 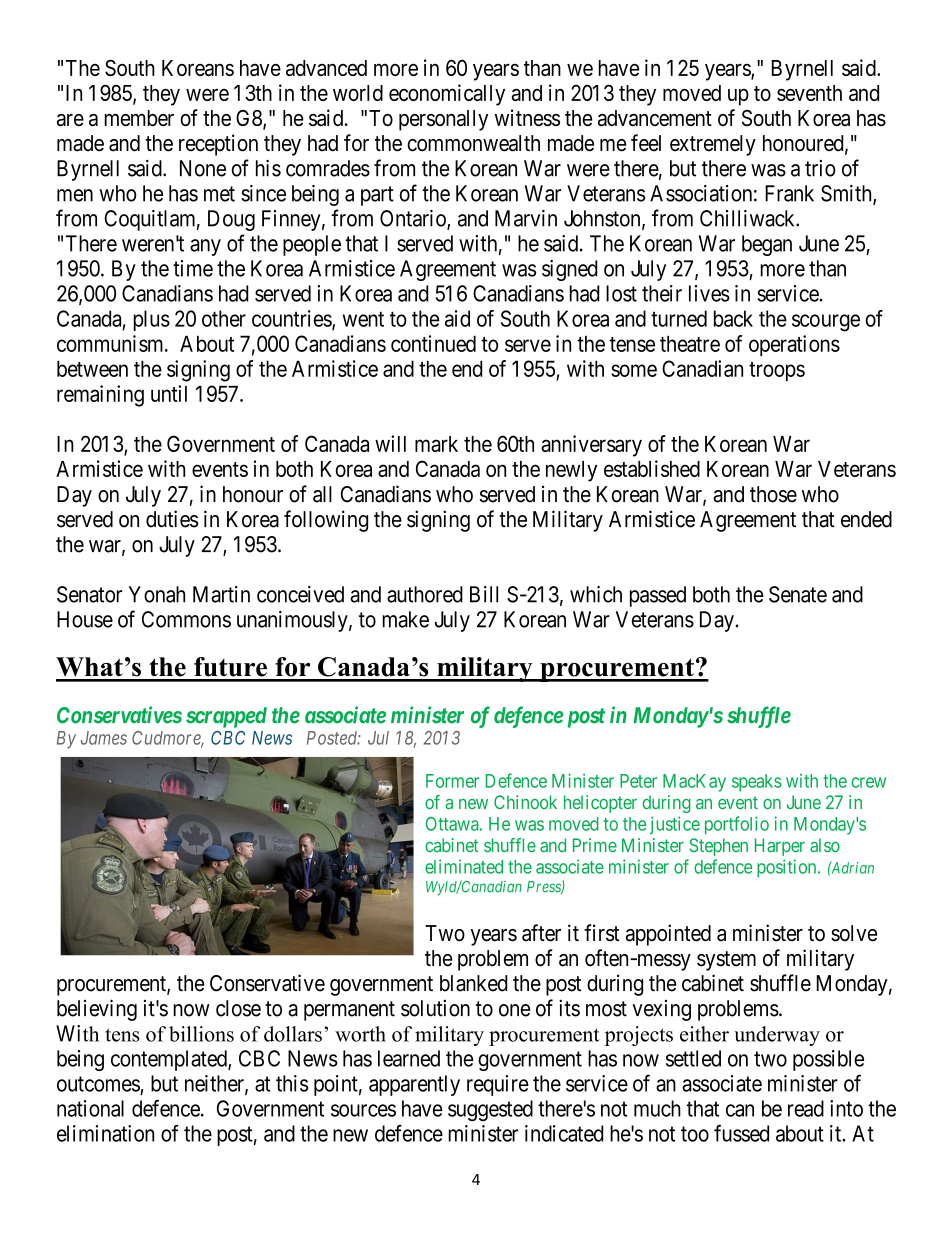 What do you see at coordinates (433, 343) in the screenshot?
I see `continued` at bounding box center [433, 343].
